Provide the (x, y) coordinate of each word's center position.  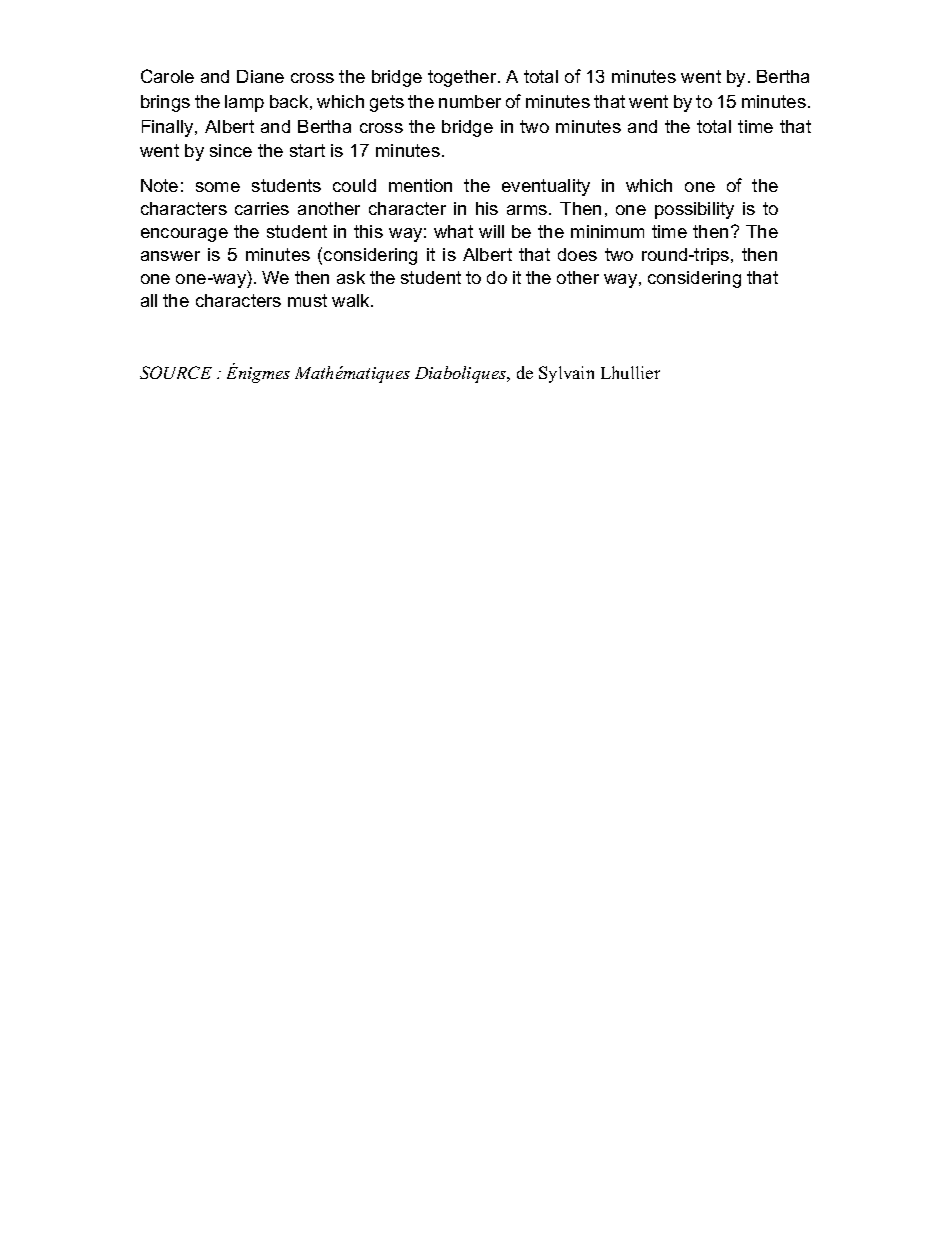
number (470, 101)
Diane (260, 76)
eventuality (546, 187)
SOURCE (176, 372)
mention (420, 185)
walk (352, 300)
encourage (184, 235)
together (463, 78)
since (231, 150)
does (577, 254)
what (453, 231)
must (307, 300)
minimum (607, 231)
